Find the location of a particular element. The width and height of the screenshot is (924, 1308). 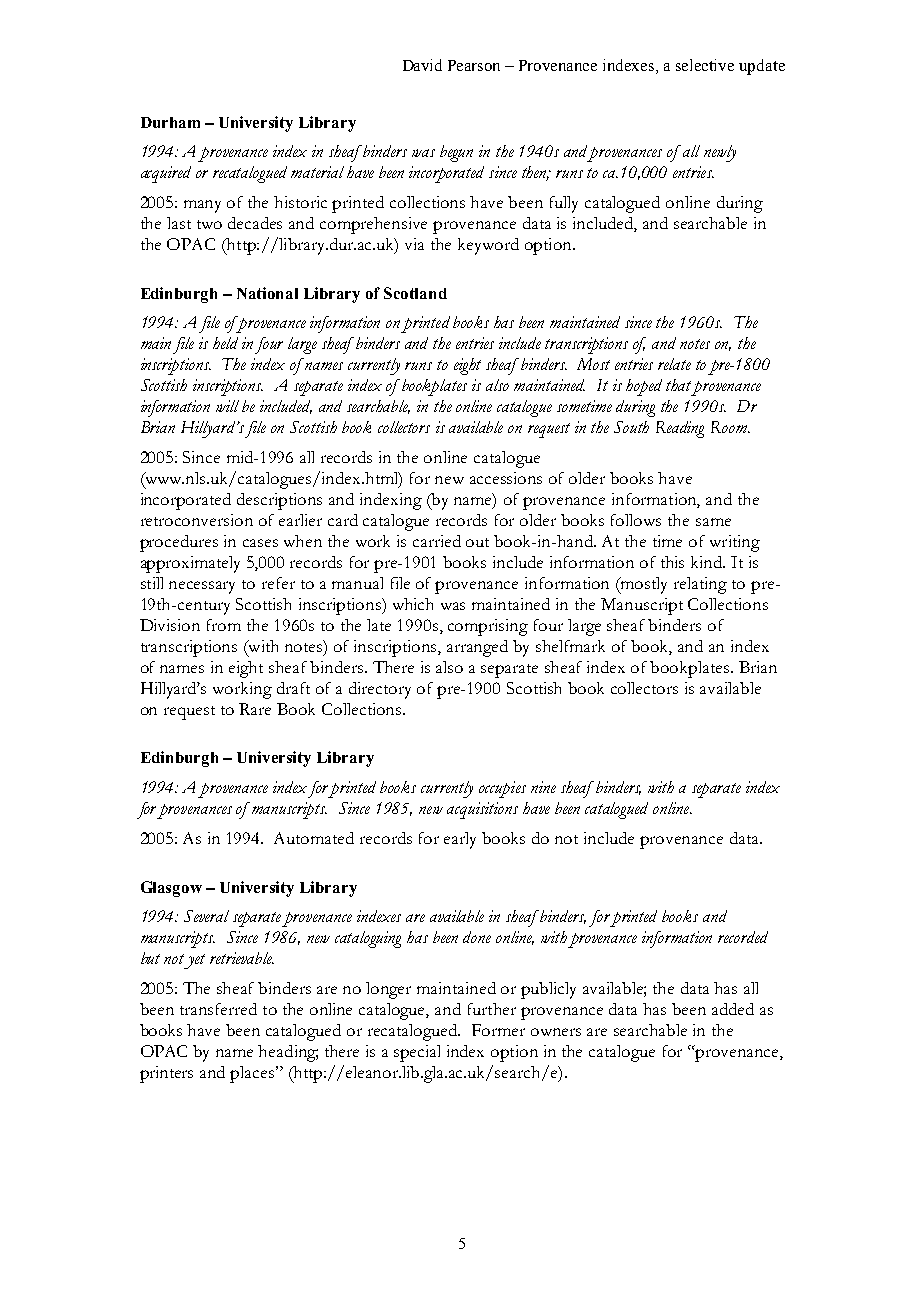

transferred is located at coordinates (218, 1009).
